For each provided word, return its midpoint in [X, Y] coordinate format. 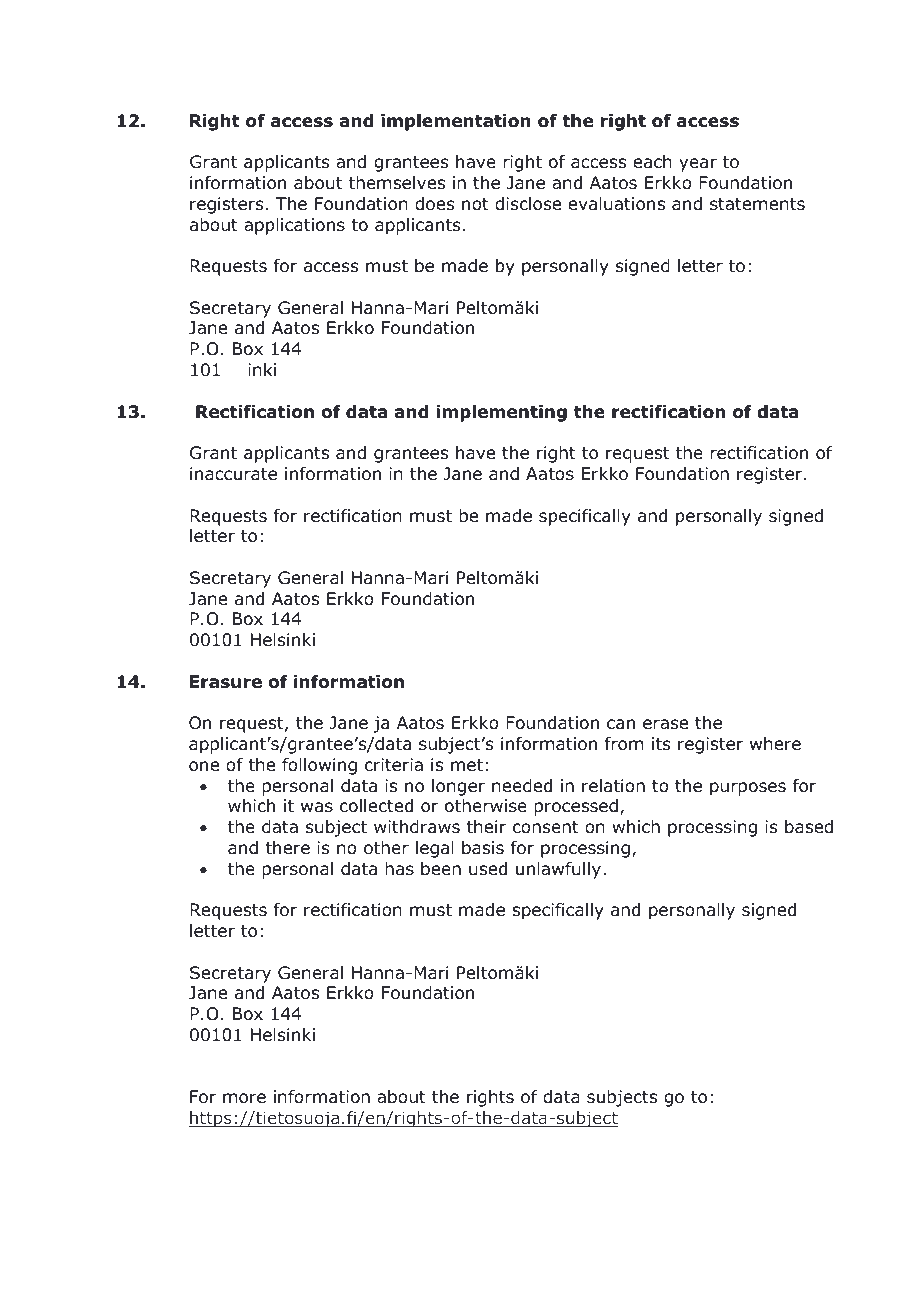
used [488, 869]
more [244, 1098]
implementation [456, 122]
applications [294, 226]
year [698, 165]
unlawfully [558, 870]
